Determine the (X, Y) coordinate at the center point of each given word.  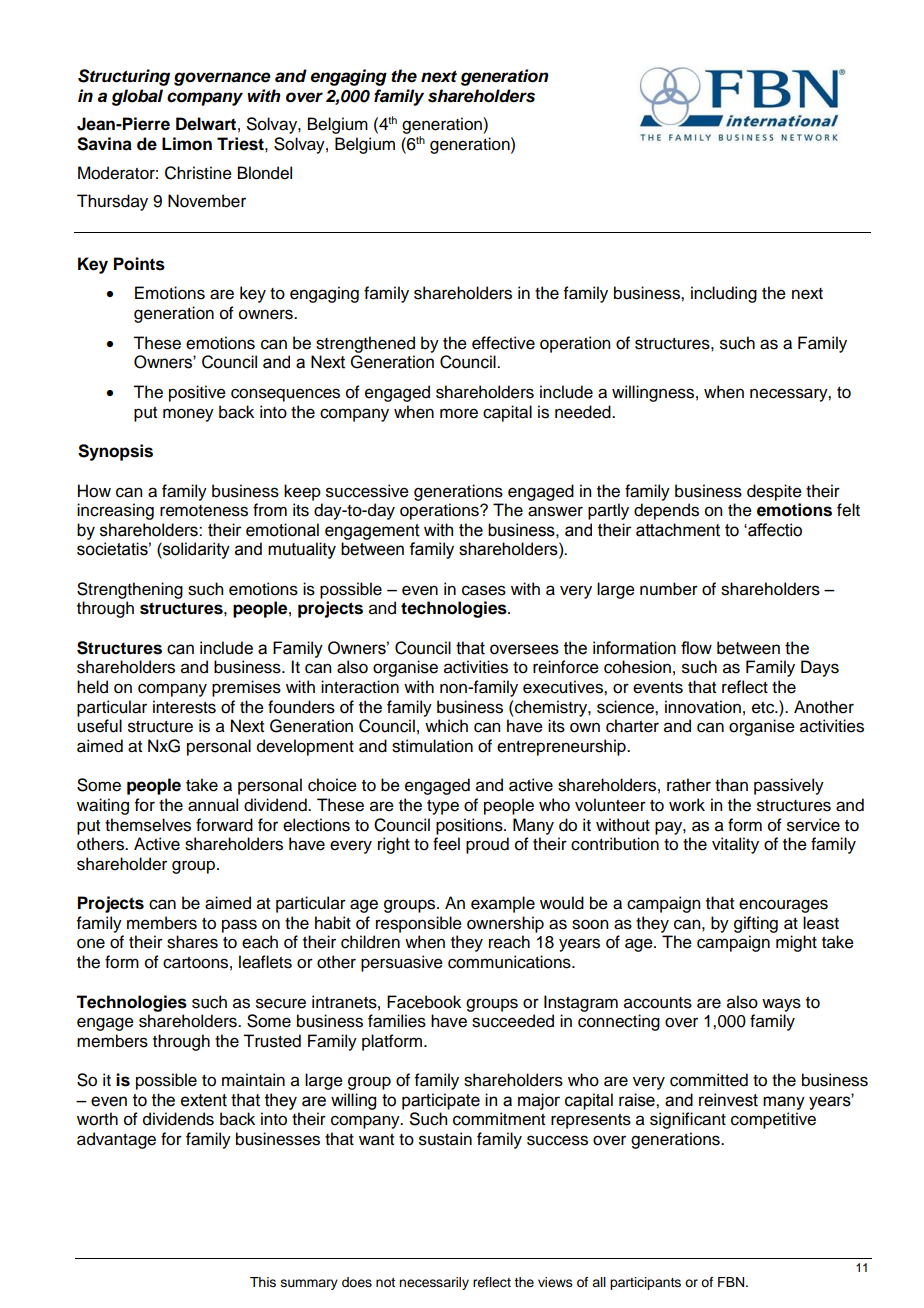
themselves (148, 825)
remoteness (204, 511)
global (137, 97)
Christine (198, 173)
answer (555, 511)
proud (487, 845)
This (263, 1282)
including (724, 294)
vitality (735, 845)
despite (774, 492)
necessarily (434, 1283)
